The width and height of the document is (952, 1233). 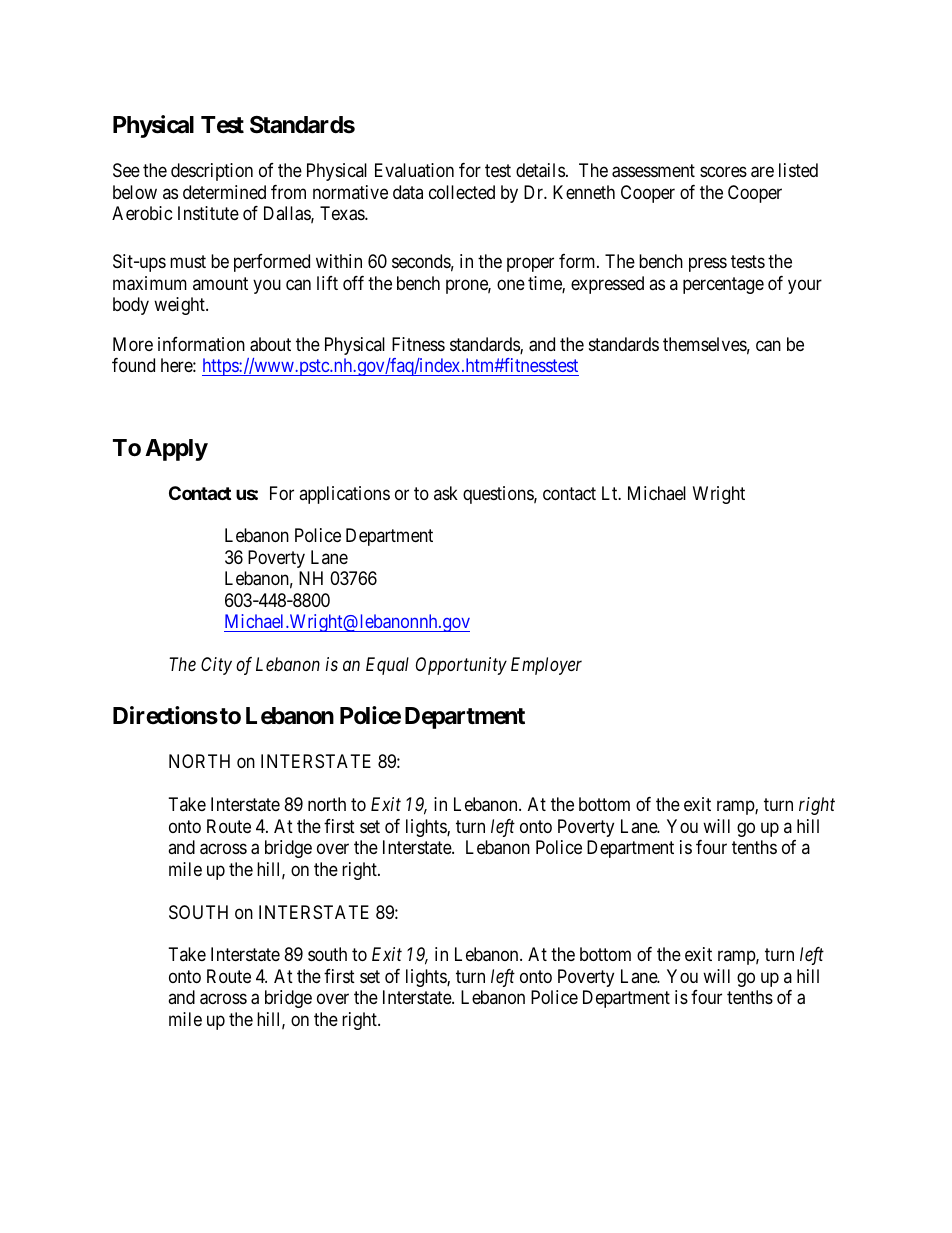 What do you see at coordinates (353, 283) in the document?
I see `off` at bounding box center [353, 283].
